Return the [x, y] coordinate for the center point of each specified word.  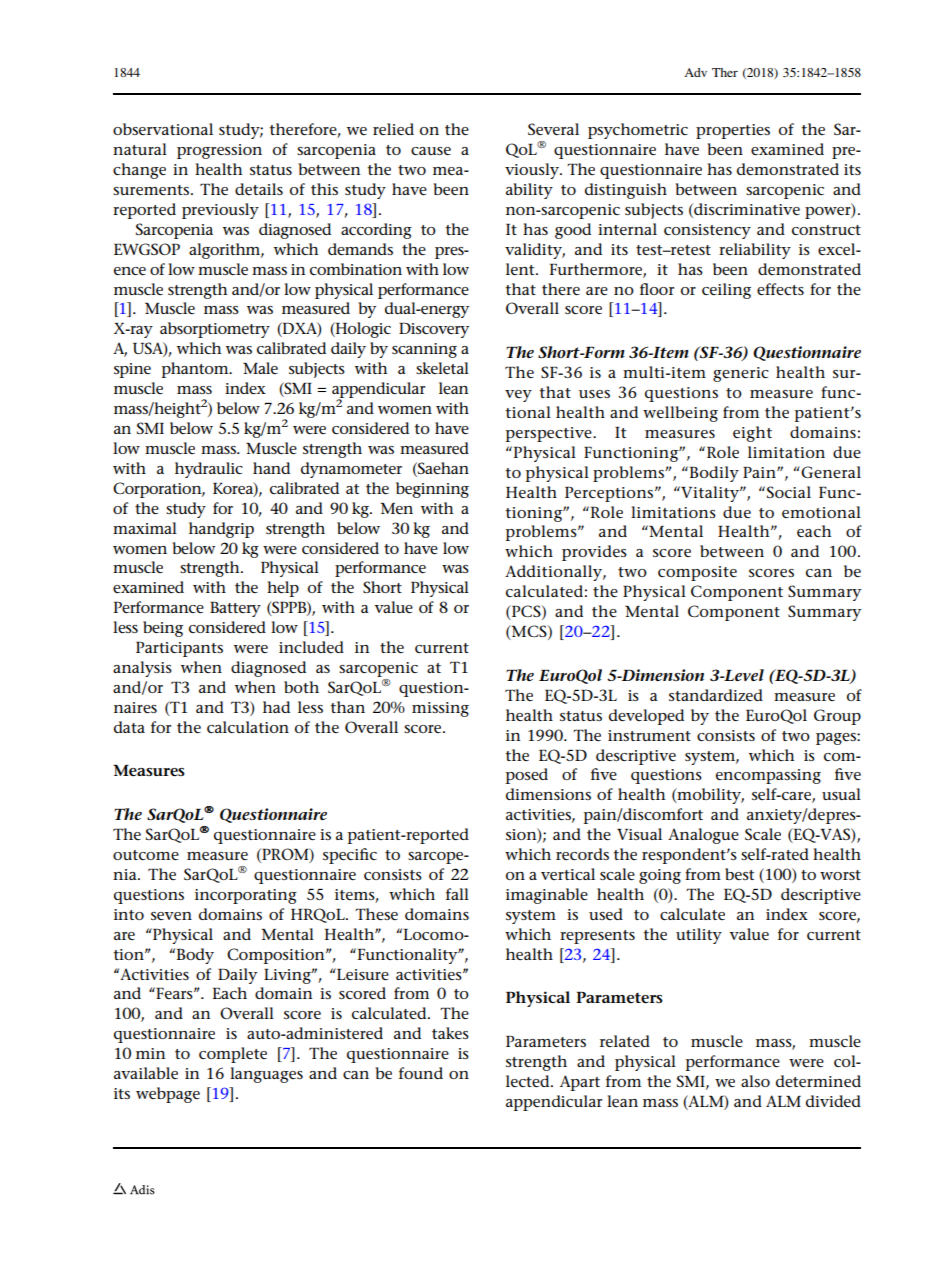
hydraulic [209, 470]
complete [233, 1055]
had [276, 707]
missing [440, 709]
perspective [550, 434]
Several [553, 129]
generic [741, 374]
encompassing [768, 776]
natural [140, 149]
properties [733, 131]
